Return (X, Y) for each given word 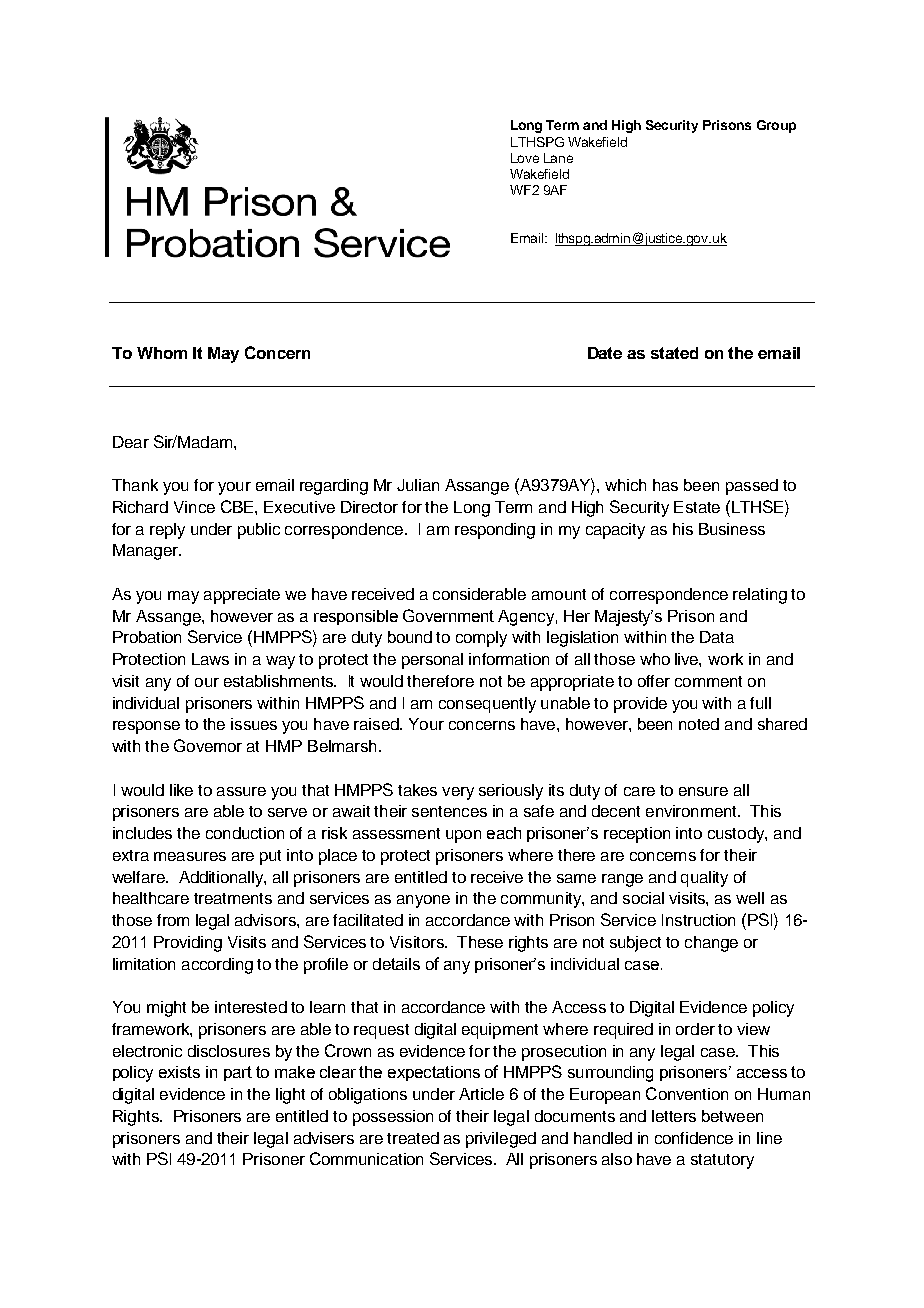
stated (674, 353)
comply (481, 639)
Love (525, 158)
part (238, 1073)
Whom (162, 353)
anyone (423, 901)
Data (717, 637)
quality (704, 879)
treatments (233, 898)
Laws (210, 659)
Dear (131, 442)
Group (776, 126)
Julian (418, 485)
